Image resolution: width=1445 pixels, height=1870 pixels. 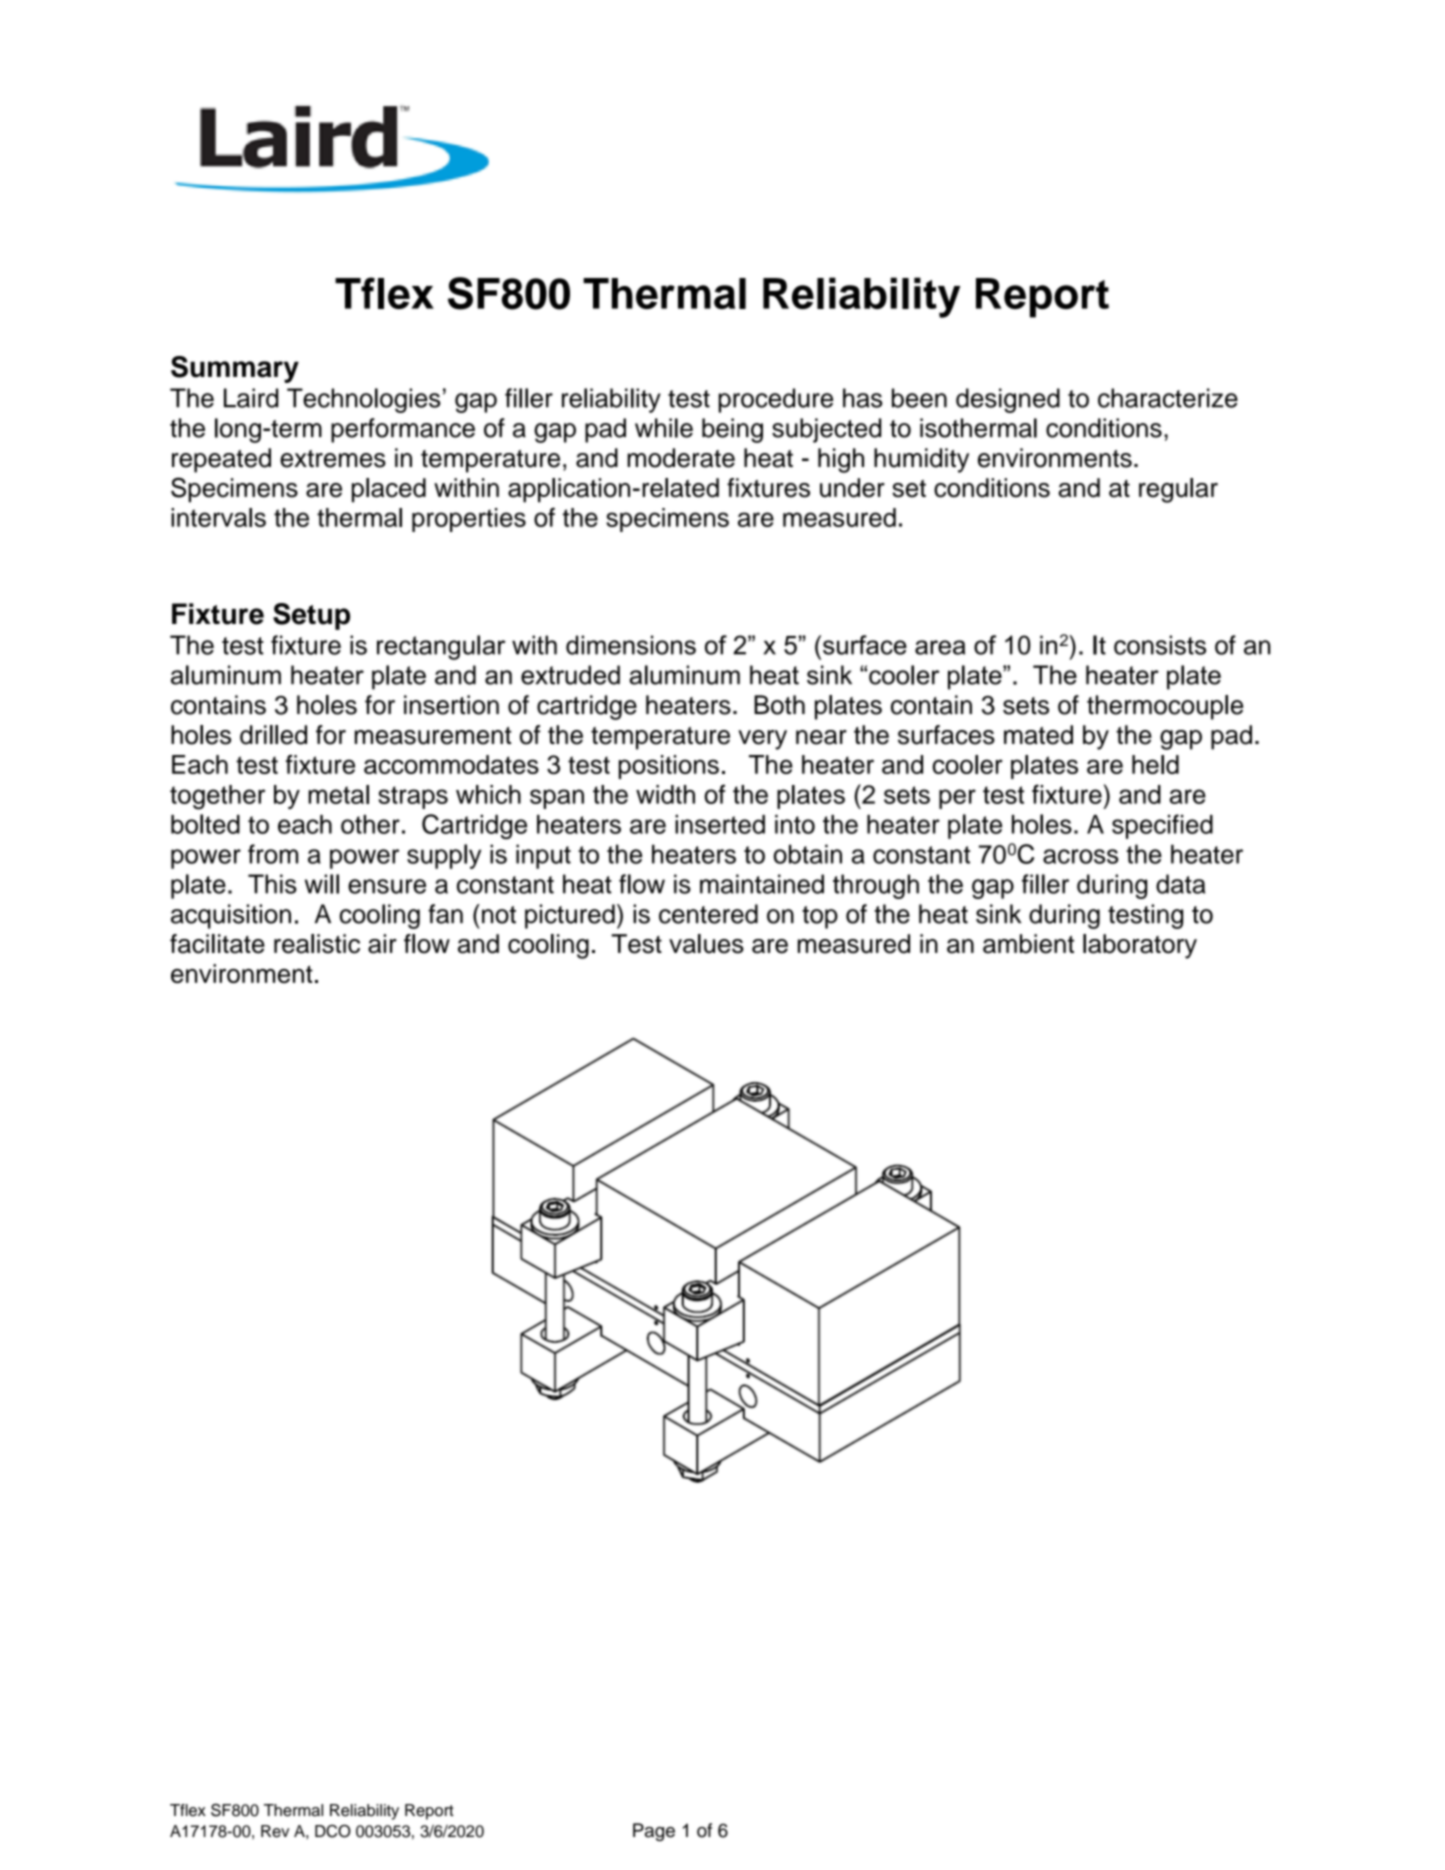 What do you see at coordinates (708, 914) in the document?
I see `centered` at bounding box center [708, 914].
